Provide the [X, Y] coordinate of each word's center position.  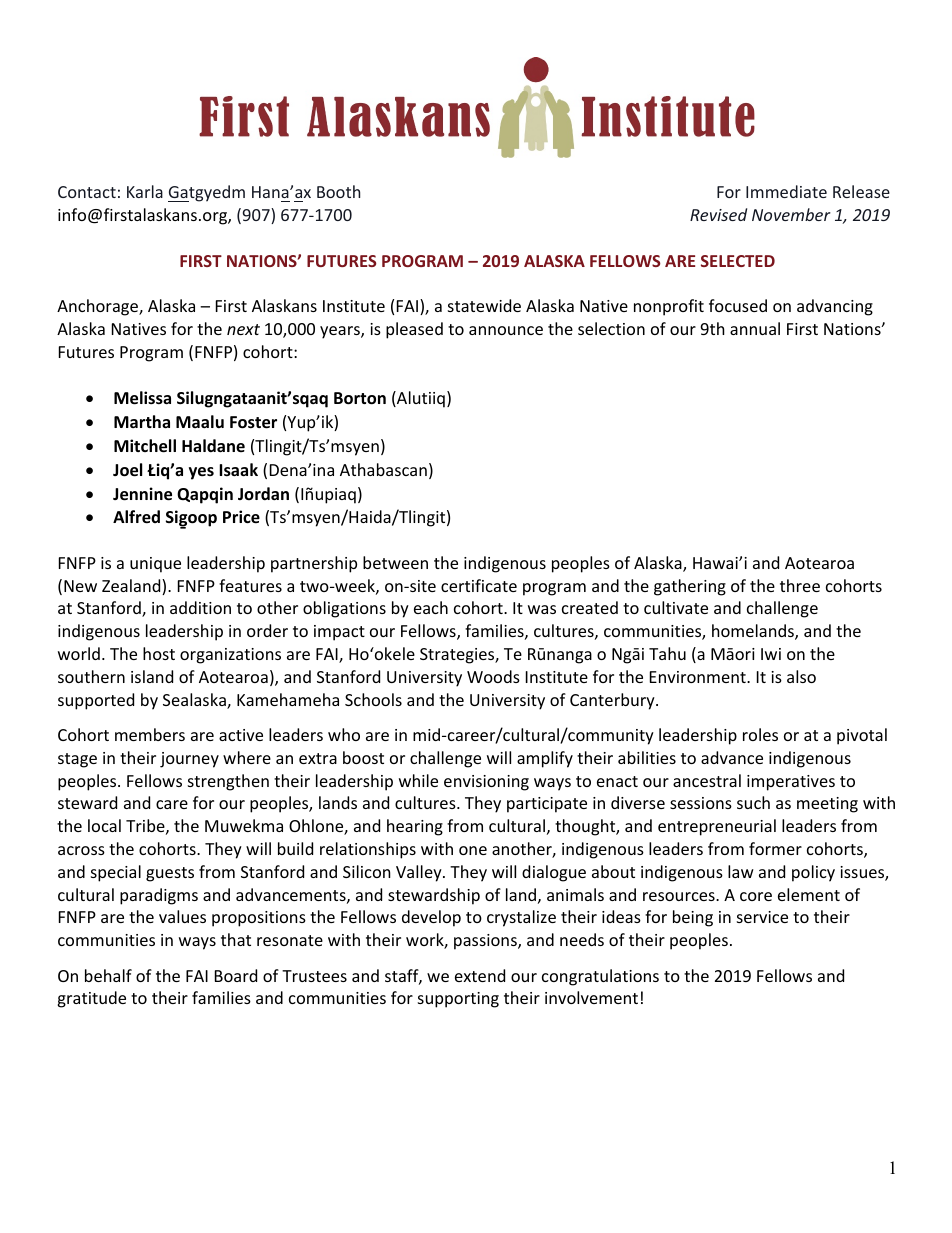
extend [480, 975]
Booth [338, 191]
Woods [493, 676]
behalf [108, 975]
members [150, 734]
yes [201, 473]
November [791, 214]
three [800, 585]
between [395, 562]
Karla [145, 191]
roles [760, 734]
